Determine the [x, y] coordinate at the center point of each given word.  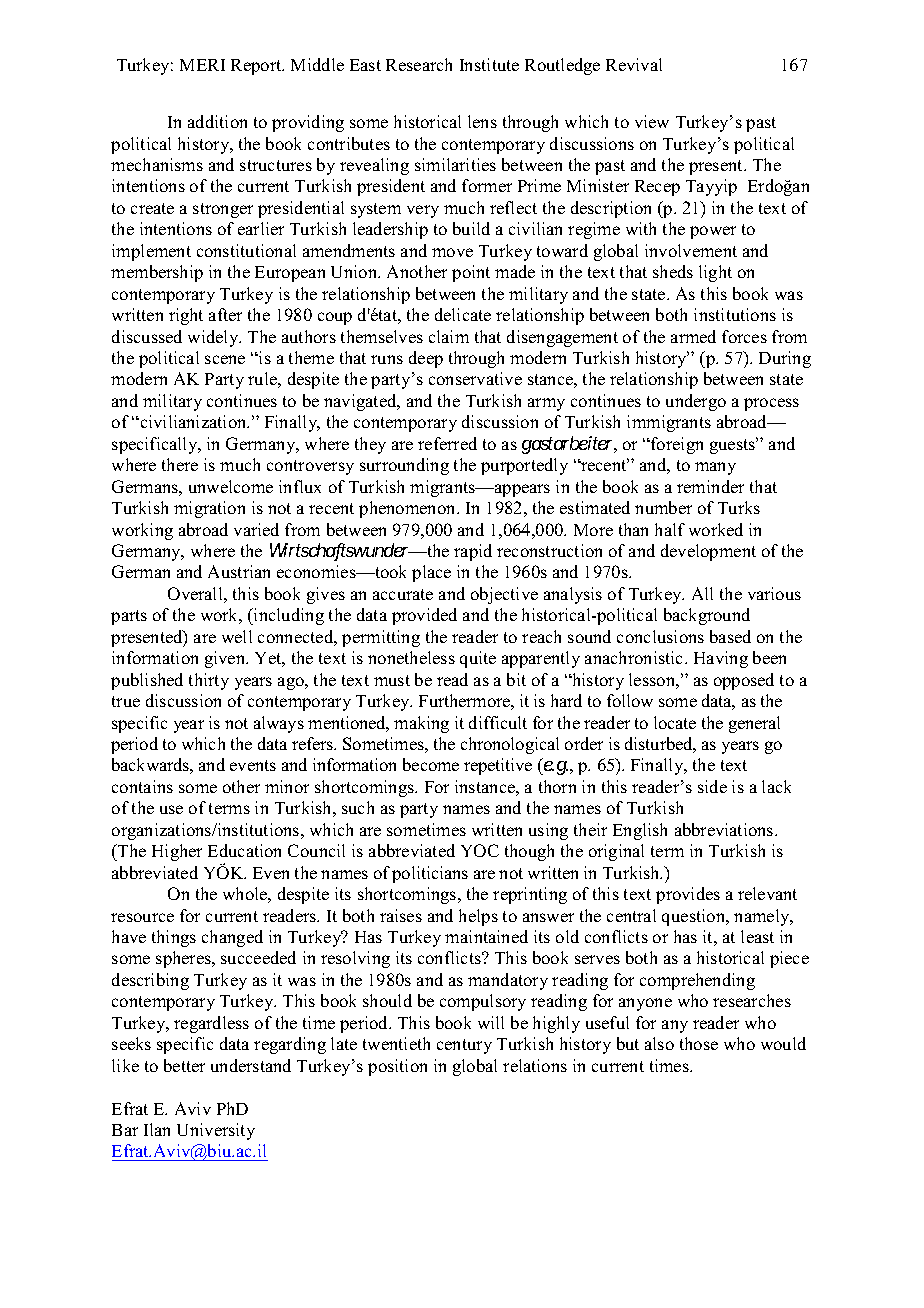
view [652, 121]
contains [142, 786]
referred [447, 443]
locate [675, 722]
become [431, 764]
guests [734, 445]
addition [217, 121]
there [180, 464]
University [216, 1131]
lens [482, 121]
